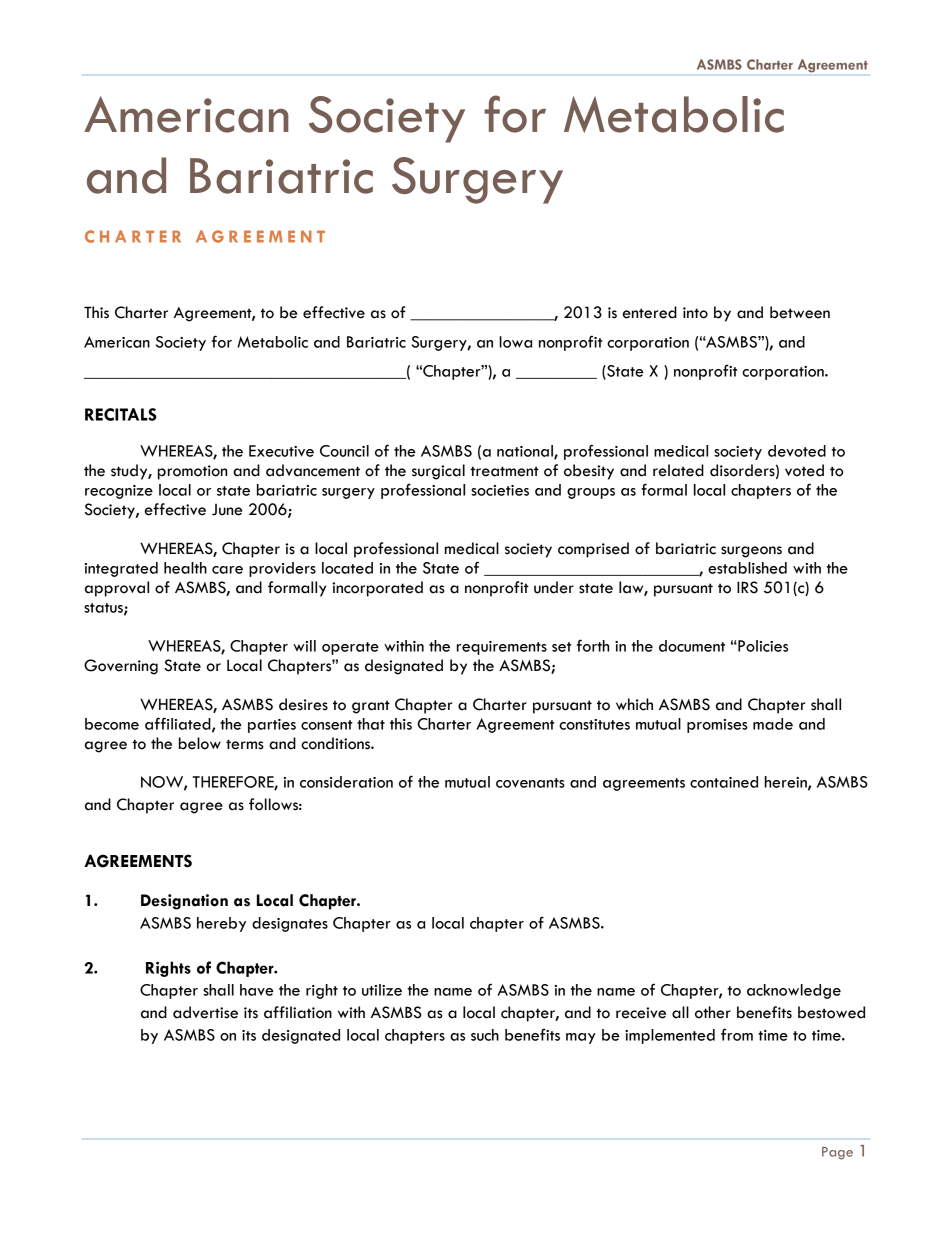 This screenshot has width=952, height=1233. What do you see at coordinates (773, 724) in the screenshot?
I see `made` at bounding box center [773, 724].
